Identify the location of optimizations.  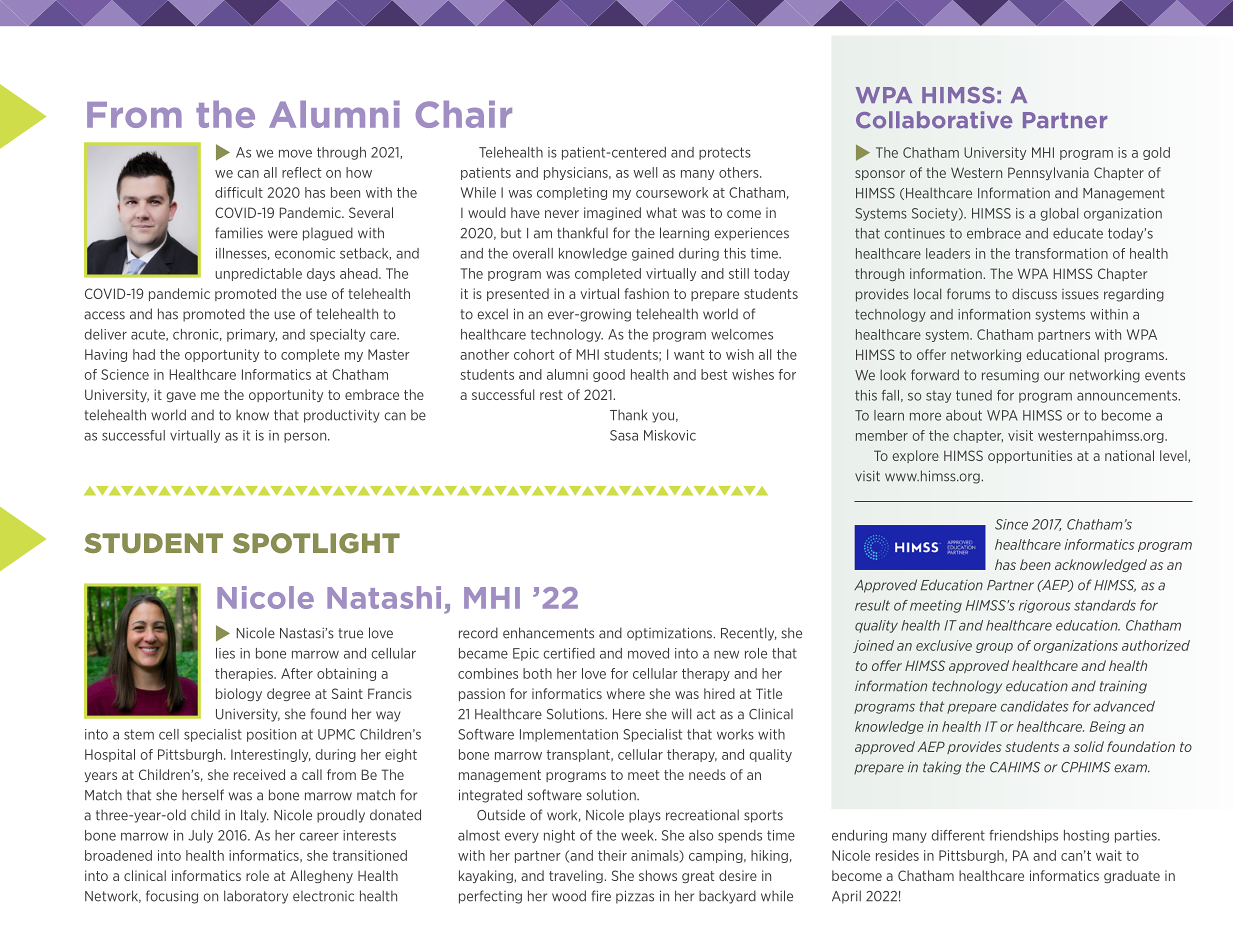
(671, 634).
